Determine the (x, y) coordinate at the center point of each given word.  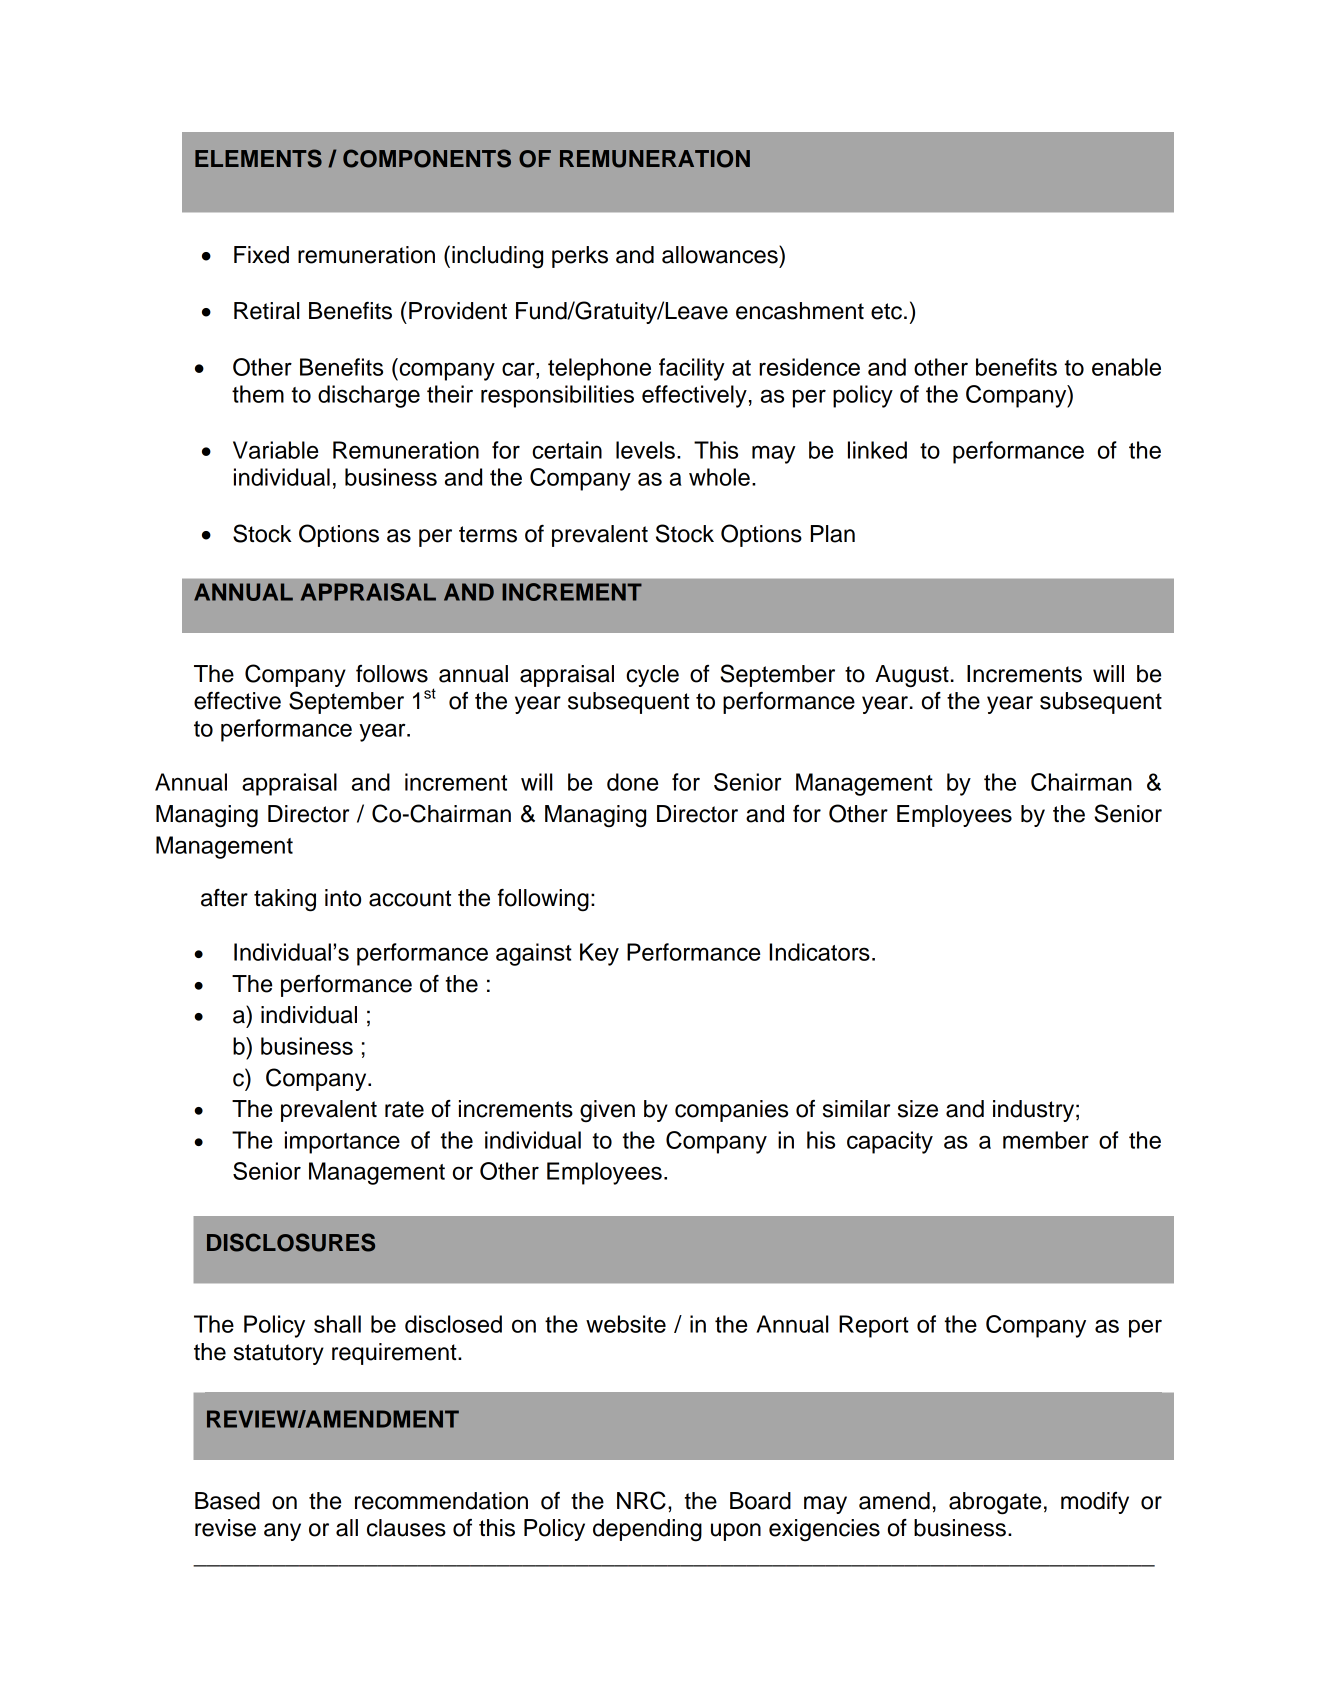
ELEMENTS (258, 158)
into (343, 898)
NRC (641, 1500)
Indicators (819, 952)
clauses (406, 1528)
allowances (721, 254)
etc (886, 311)
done (632, 782)
